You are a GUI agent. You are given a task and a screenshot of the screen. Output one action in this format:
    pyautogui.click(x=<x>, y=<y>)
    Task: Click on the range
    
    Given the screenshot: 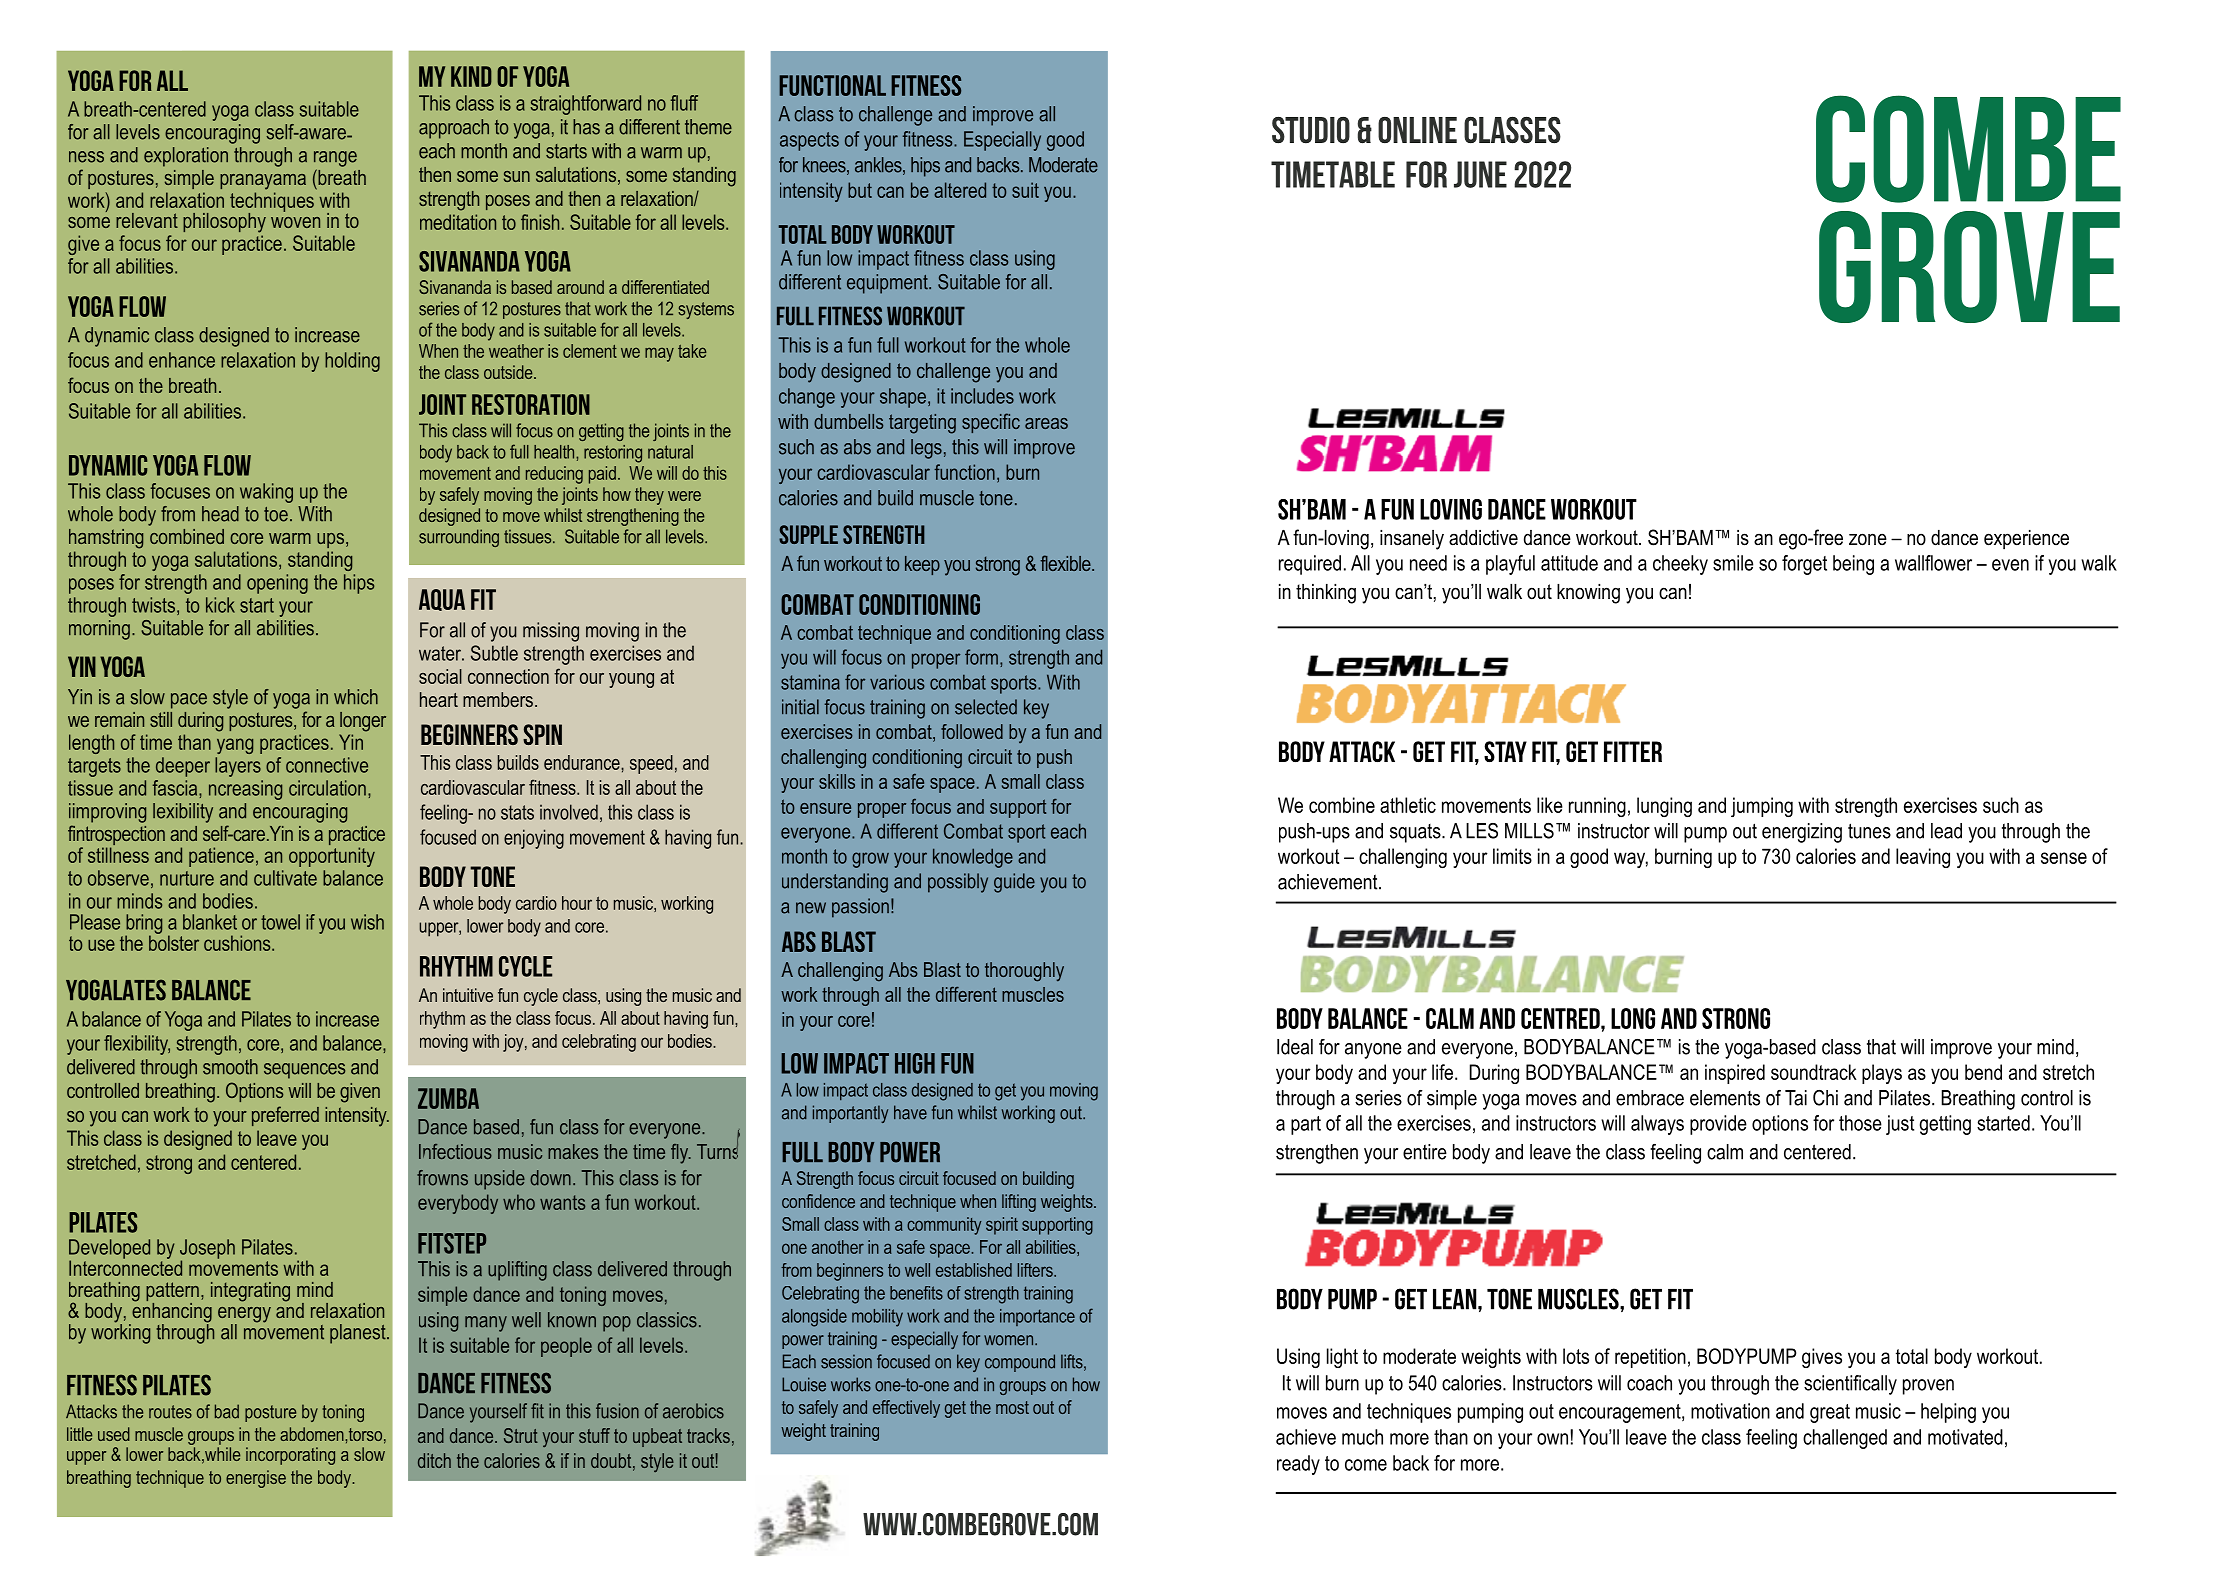 What is the action you would take?
    pyautogui.click(x=335, y=159)
